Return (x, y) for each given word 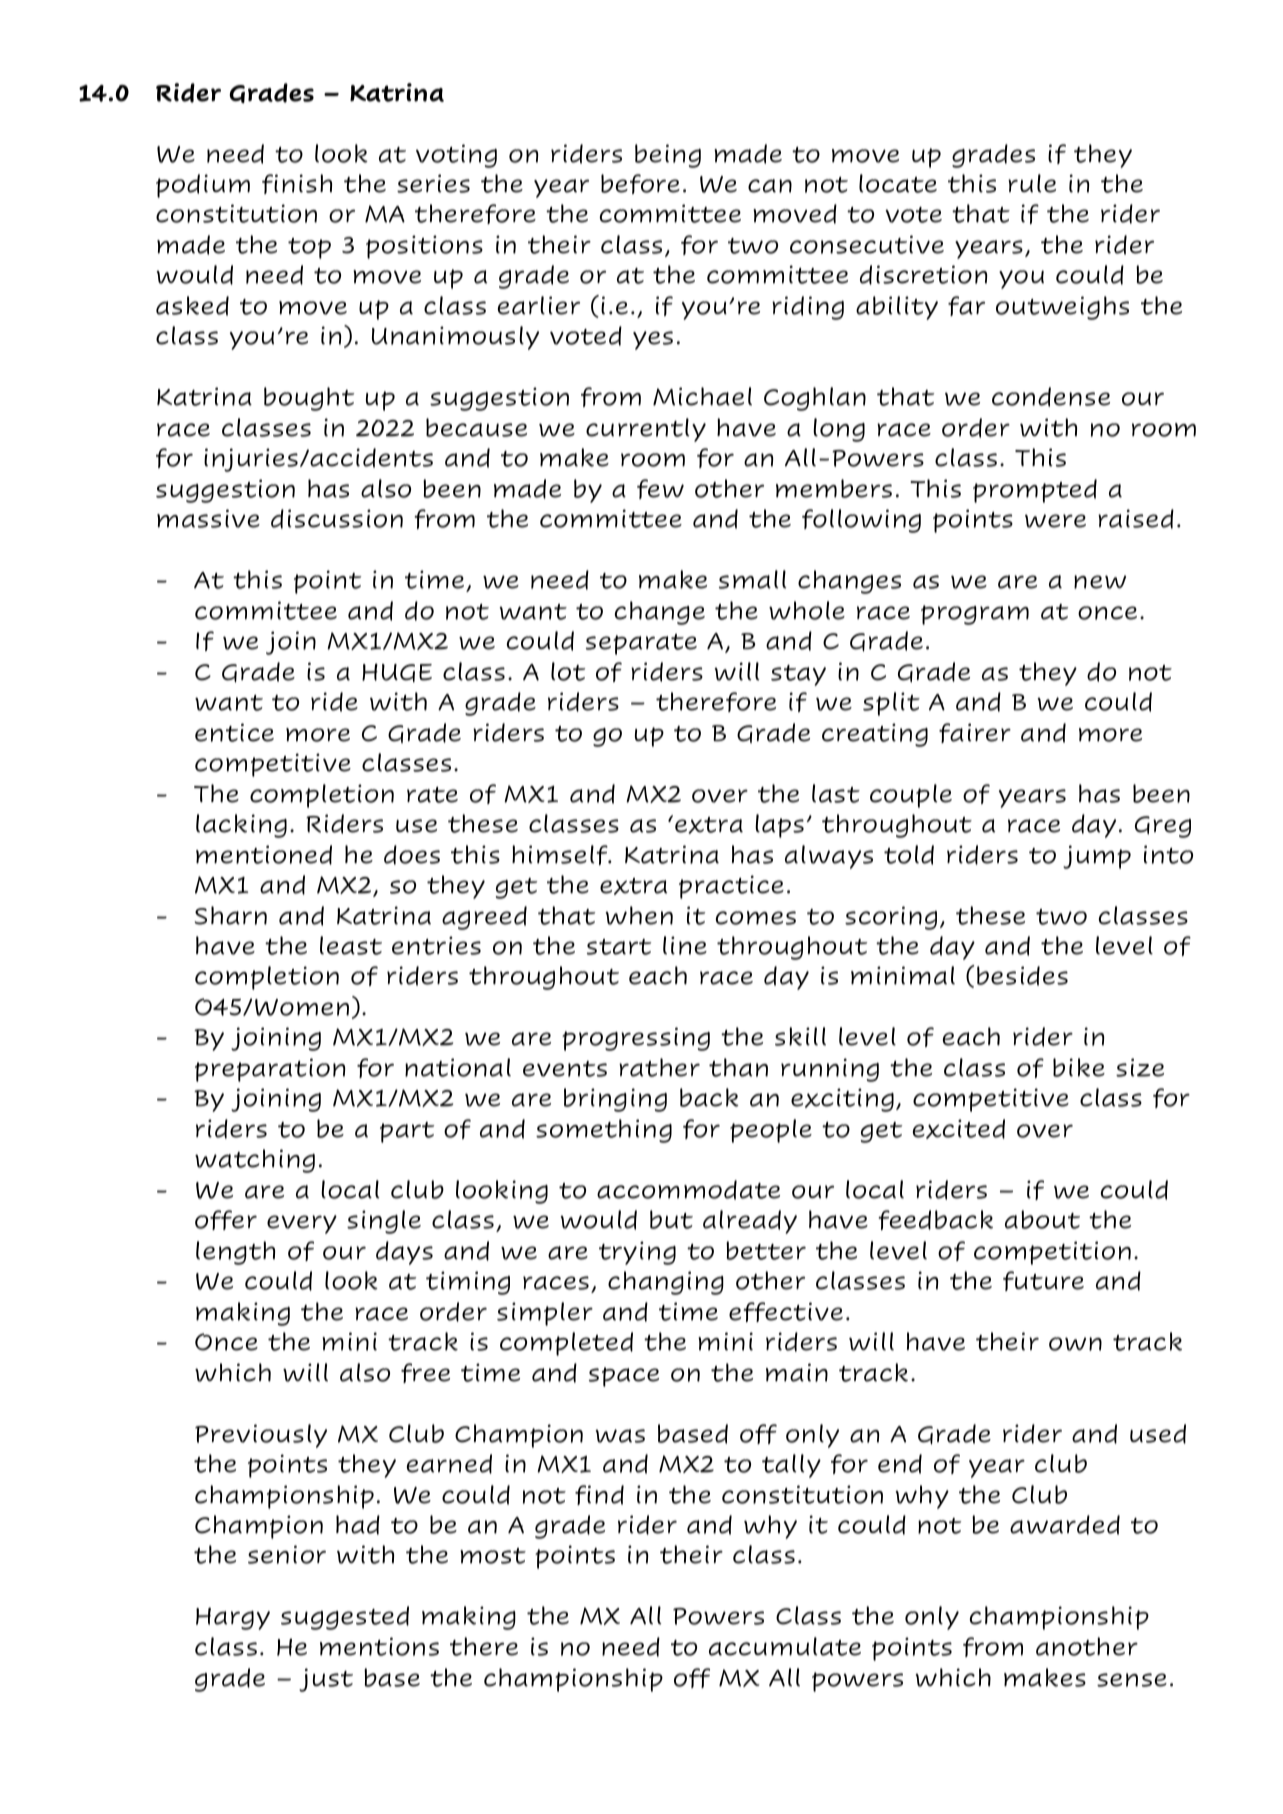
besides (1022, 976)
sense (1132, 1680)
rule (1032, 183)
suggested (345, 1618)
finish (297, 184)
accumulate (785, 1646)
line (685, 945)
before (640, 184)
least (351, 945)
